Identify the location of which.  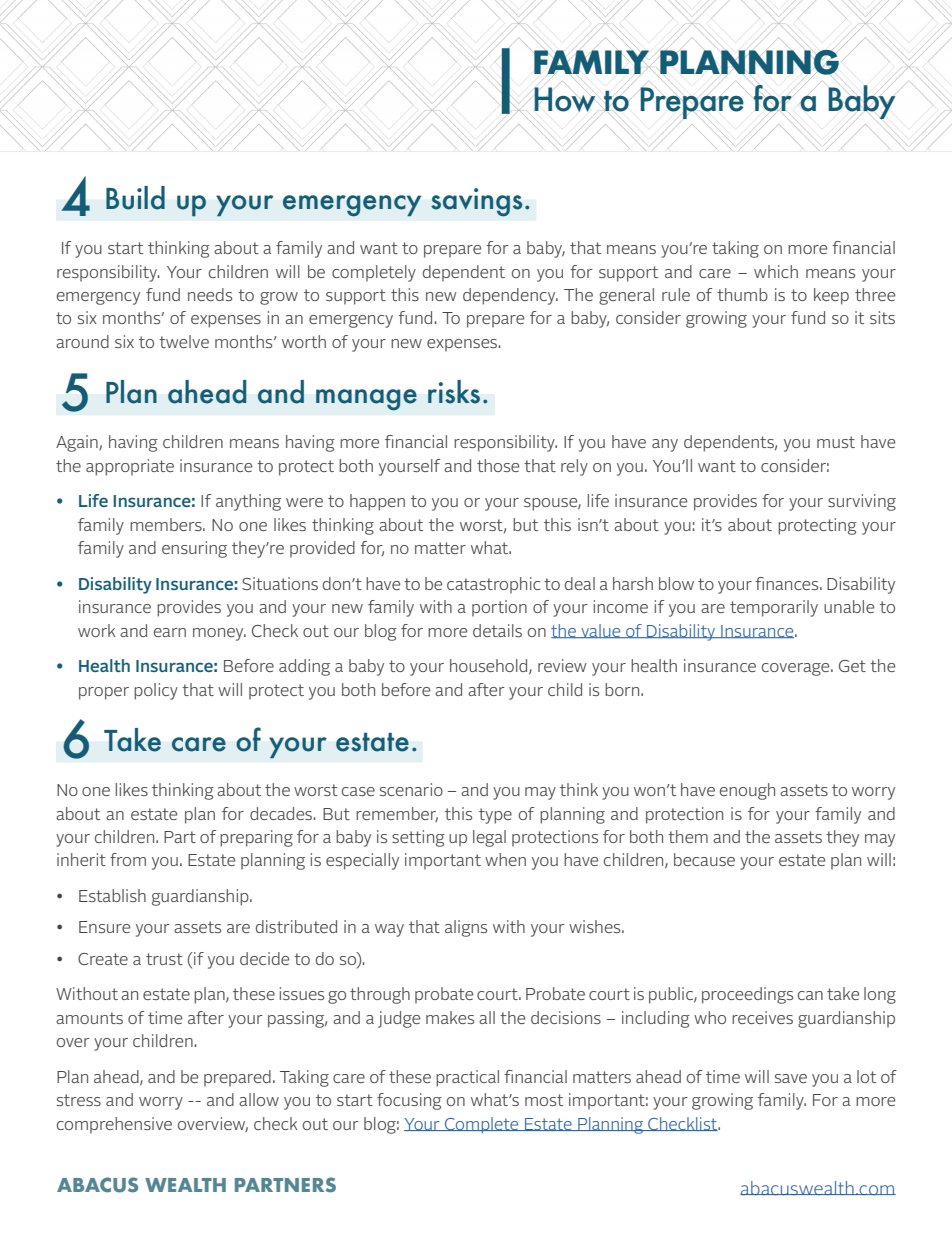
(776, 271).
